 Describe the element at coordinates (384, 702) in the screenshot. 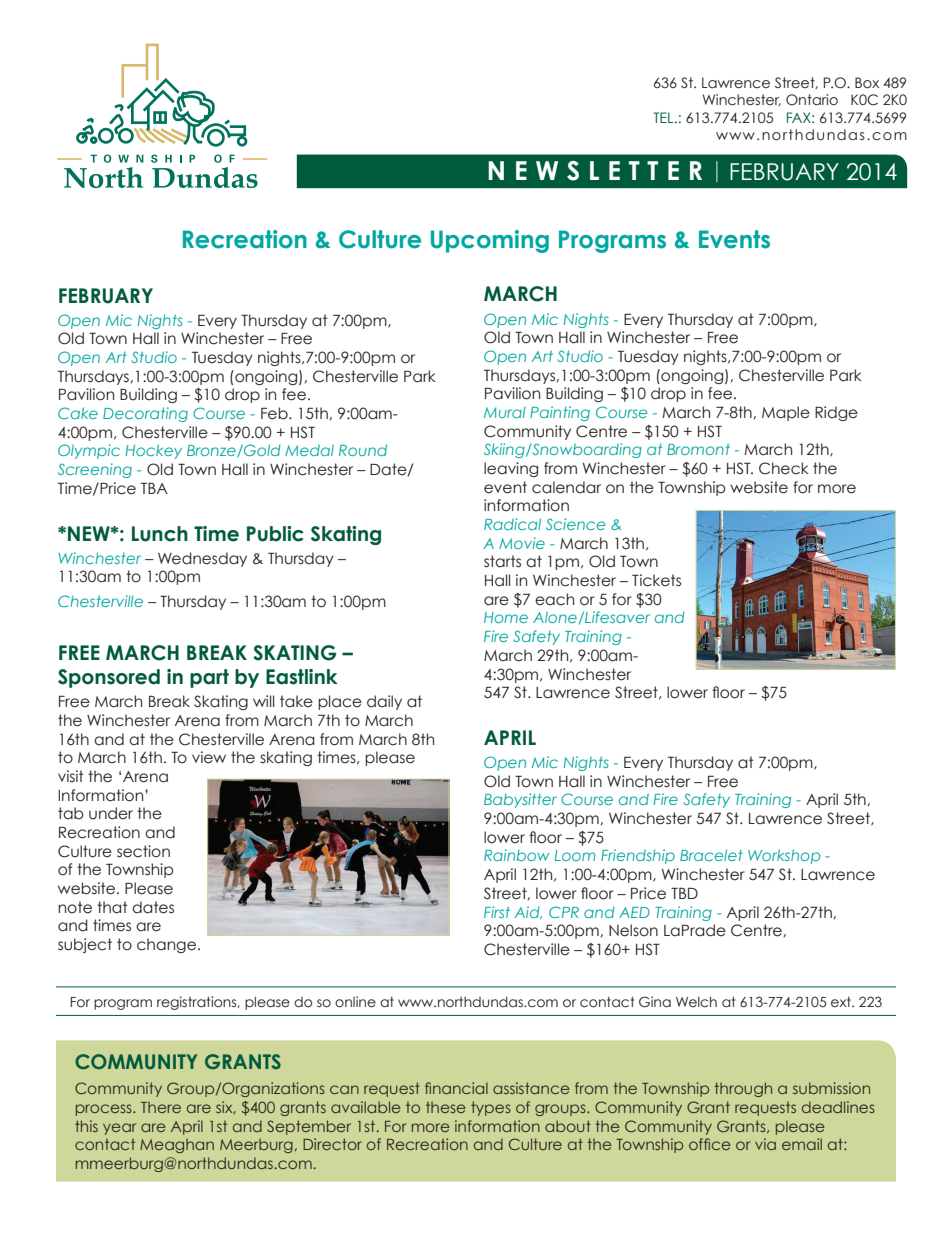

I see `daily` at that location.
